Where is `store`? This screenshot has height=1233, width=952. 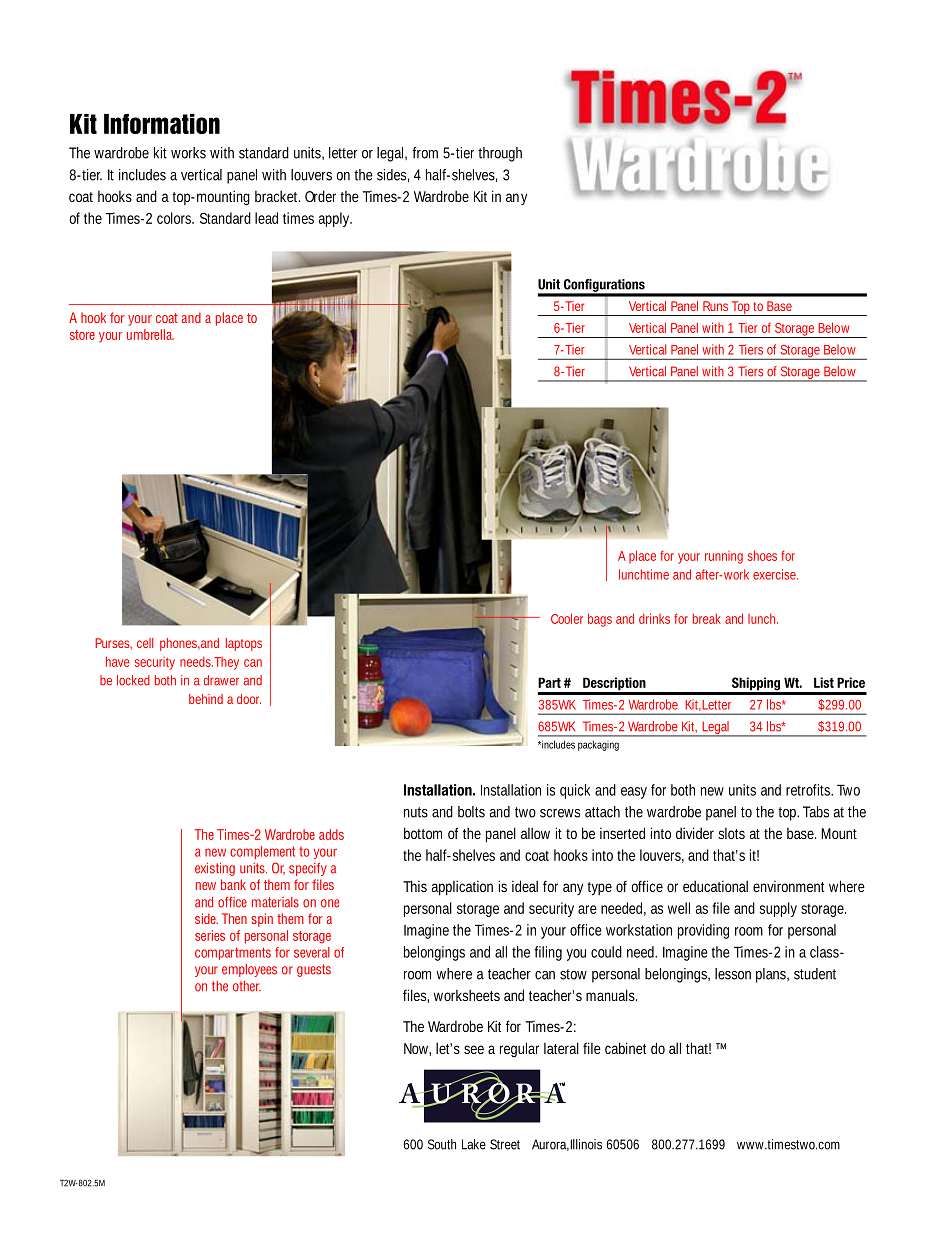
store is located at coordinates (82, 335).
